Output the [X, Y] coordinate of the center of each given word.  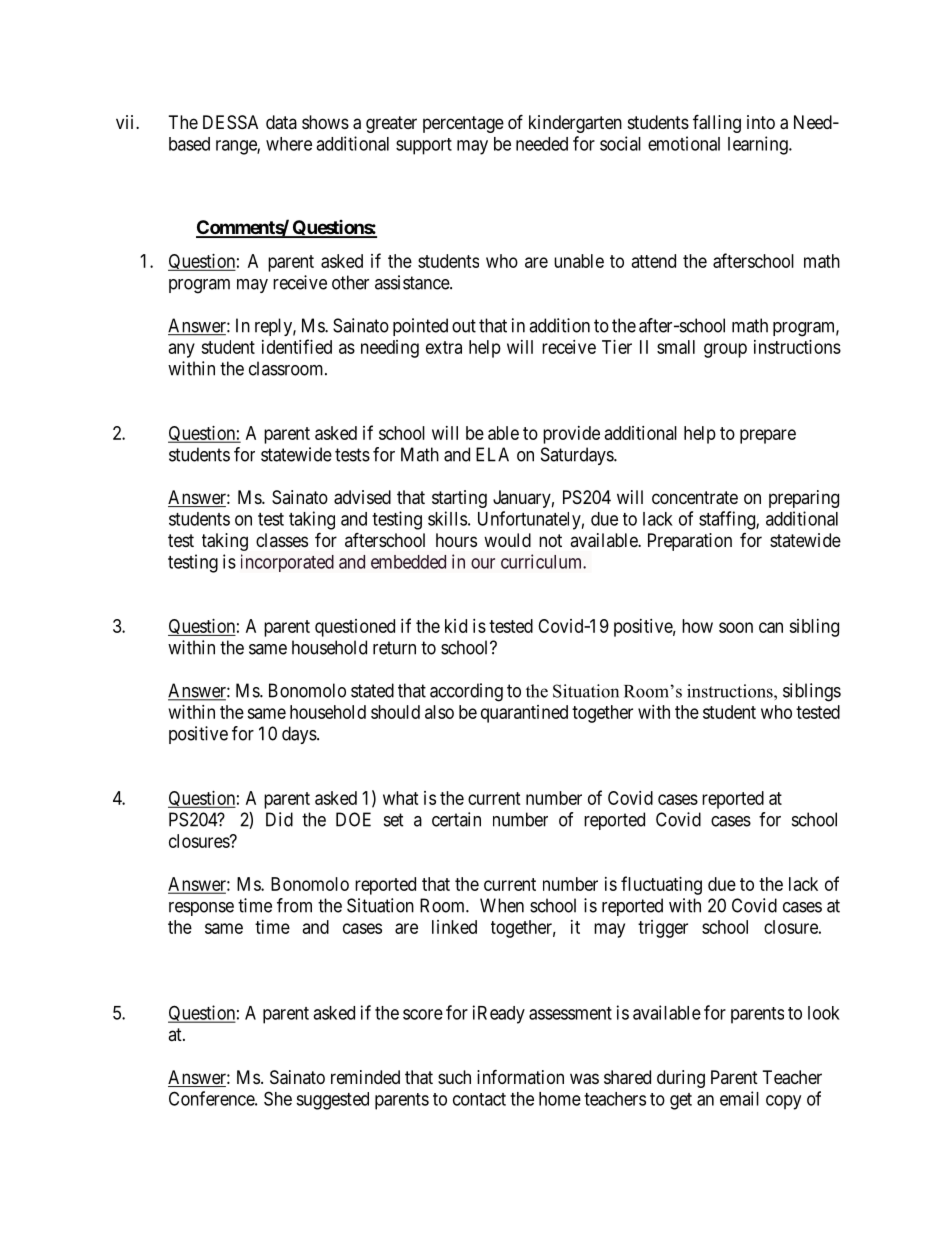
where [289, 144]
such [454, 1077]
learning [759, 145]
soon [736, 627]
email [739, 1098]
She [278, 1098]
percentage [463, 124]
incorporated [287, 563]
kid [456, 626]
